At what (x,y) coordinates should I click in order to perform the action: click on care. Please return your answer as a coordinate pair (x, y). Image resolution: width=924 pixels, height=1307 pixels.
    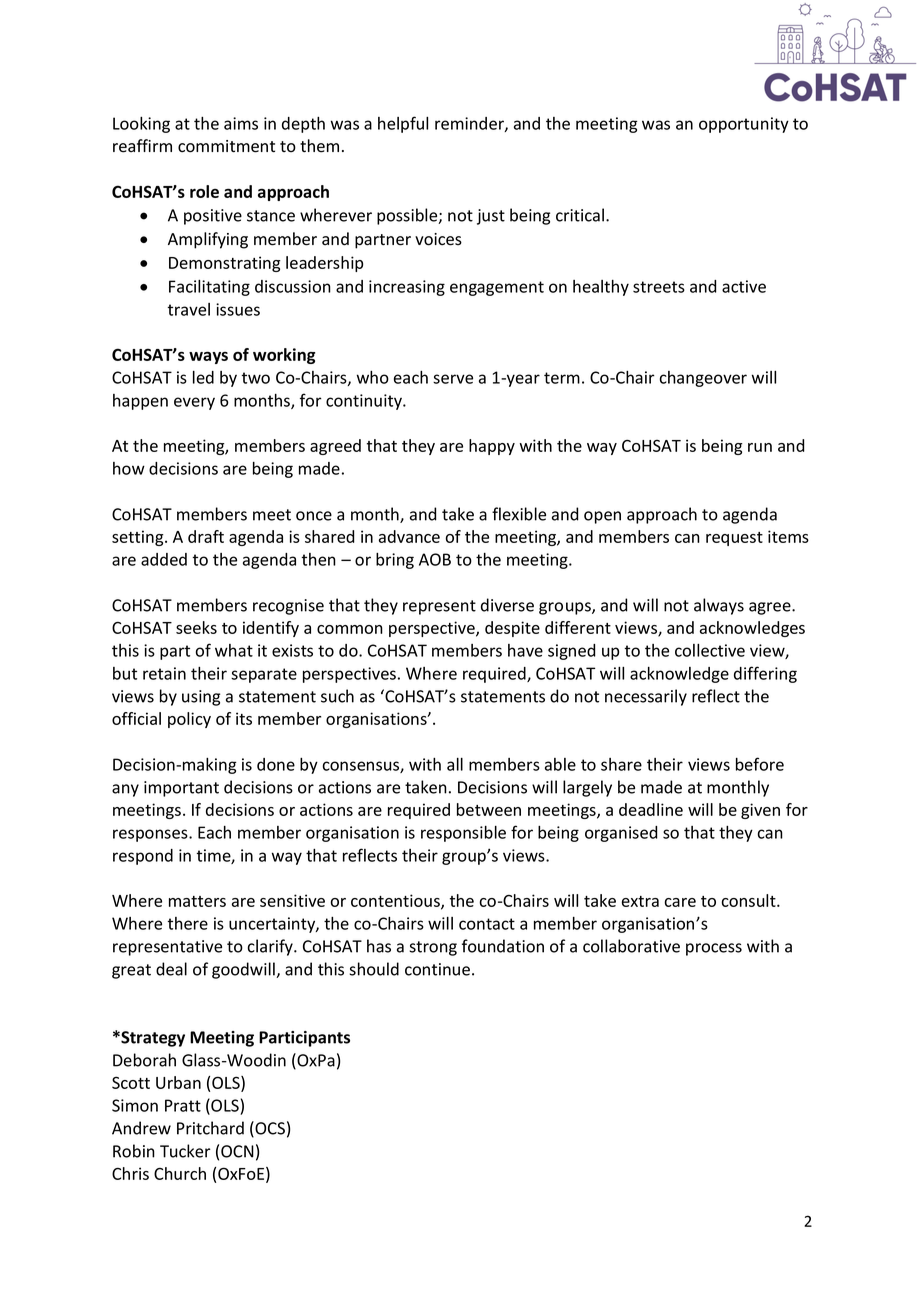
    Looking at the image, I should click on (680, 902).
